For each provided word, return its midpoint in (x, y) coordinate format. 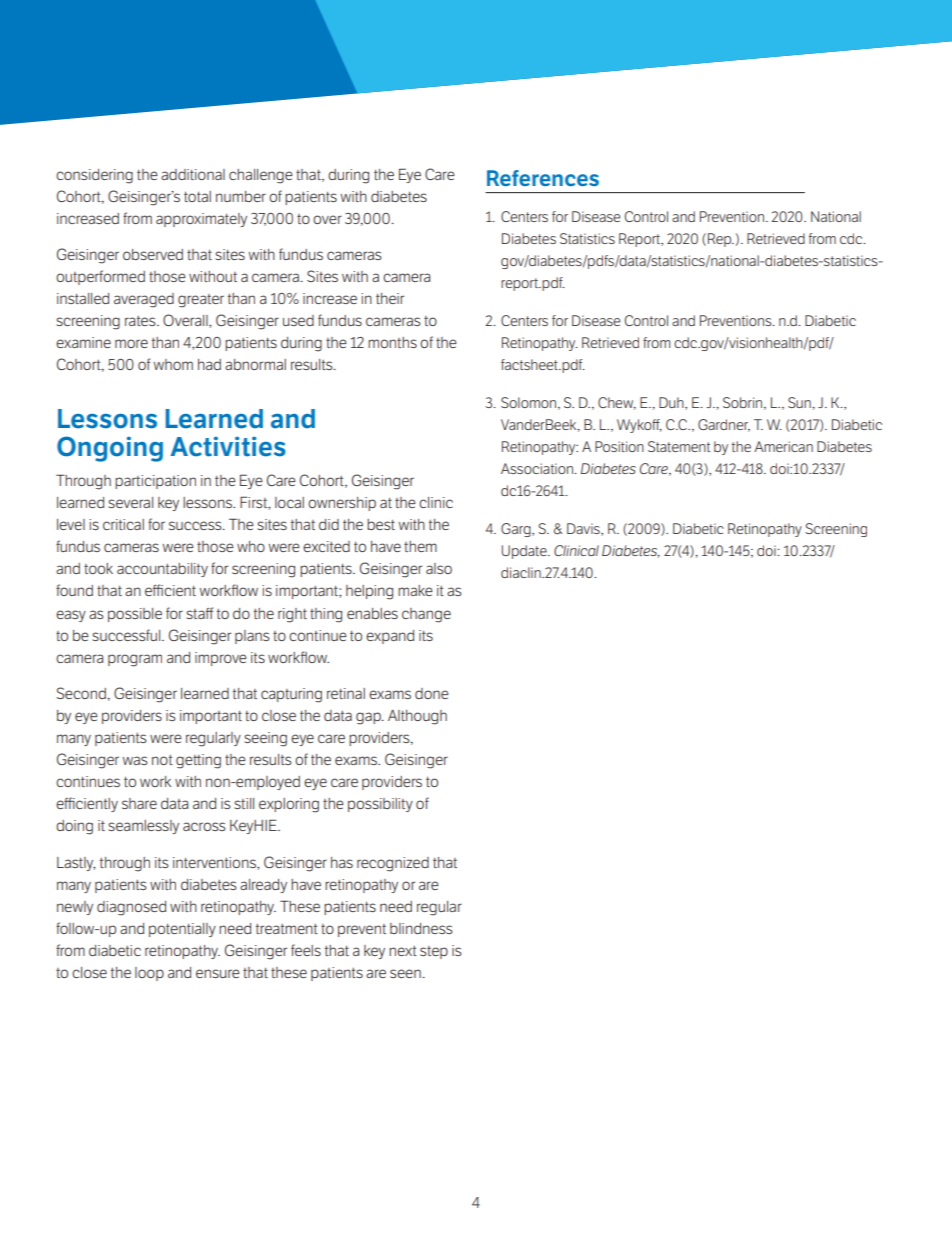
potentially (182, 930)
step (434, 952)
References (543, 178)
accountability (162, 570)
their (390, 298)
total (197, 196)
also (439, 568)
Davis (584, 529)
